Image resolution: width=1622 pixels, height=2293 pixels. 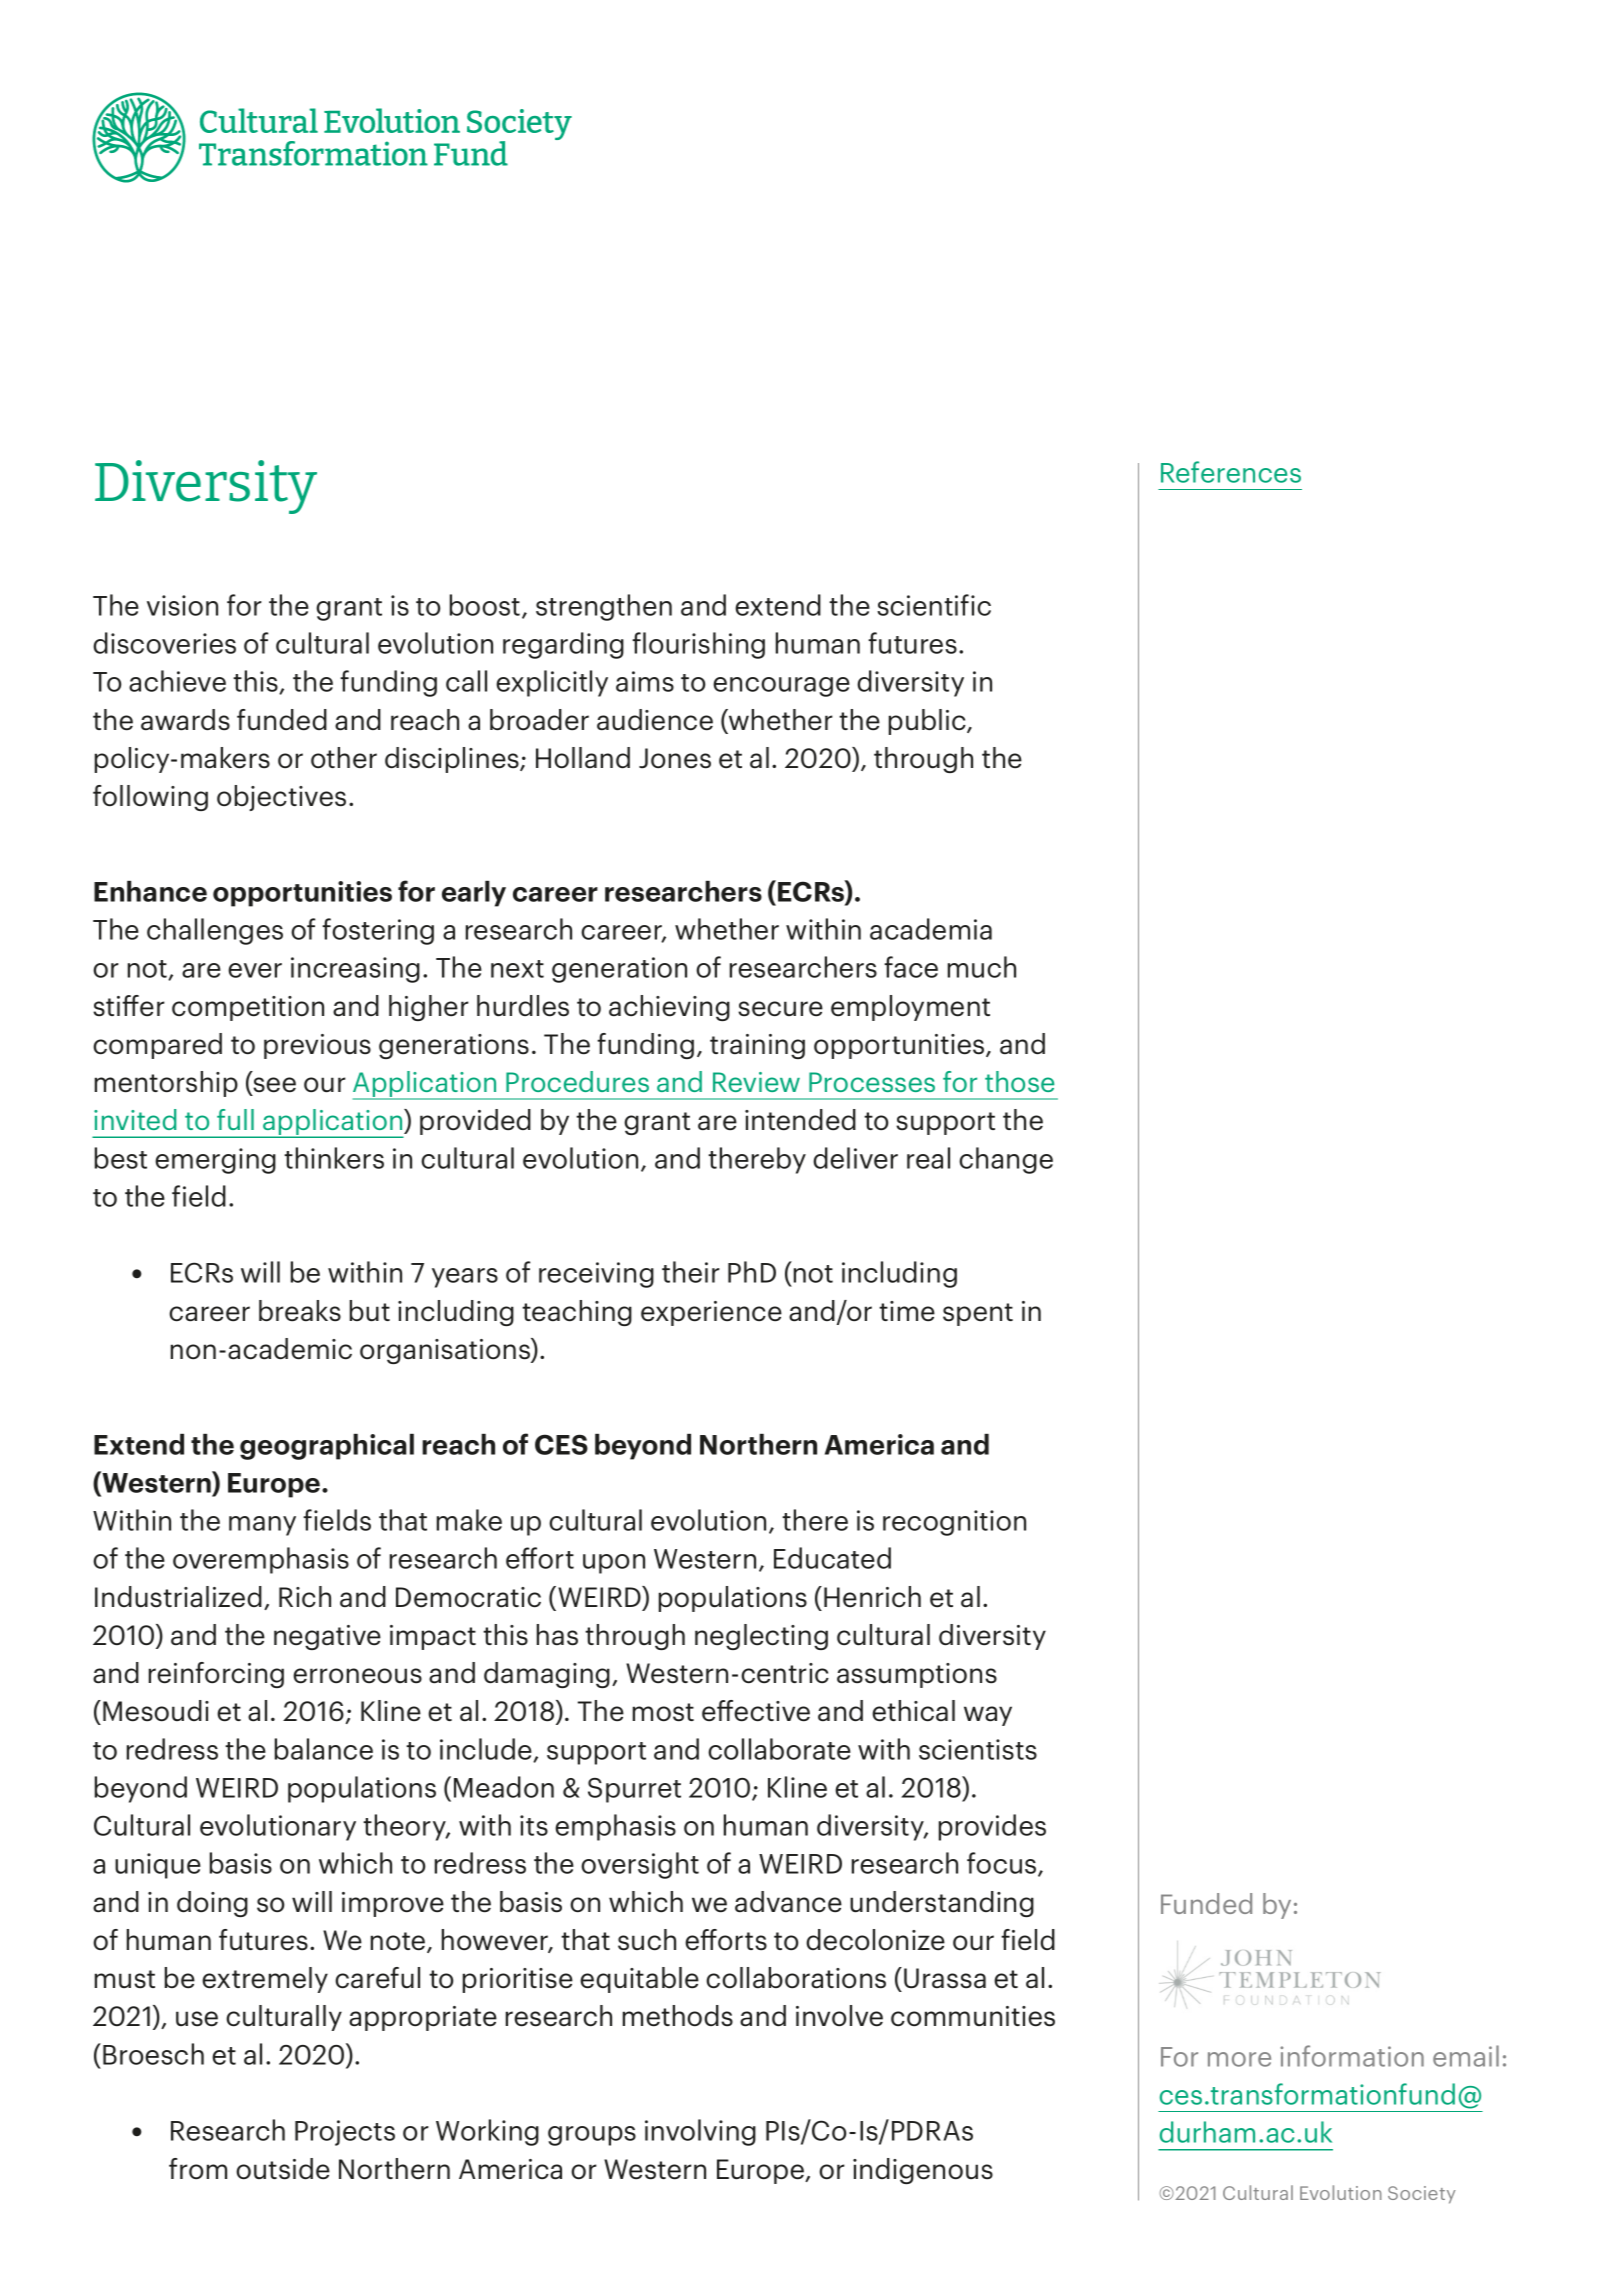 What do you see at coordinates (283, 2169) in the image?
I see `outside` at bounding box center [283, 2169].
